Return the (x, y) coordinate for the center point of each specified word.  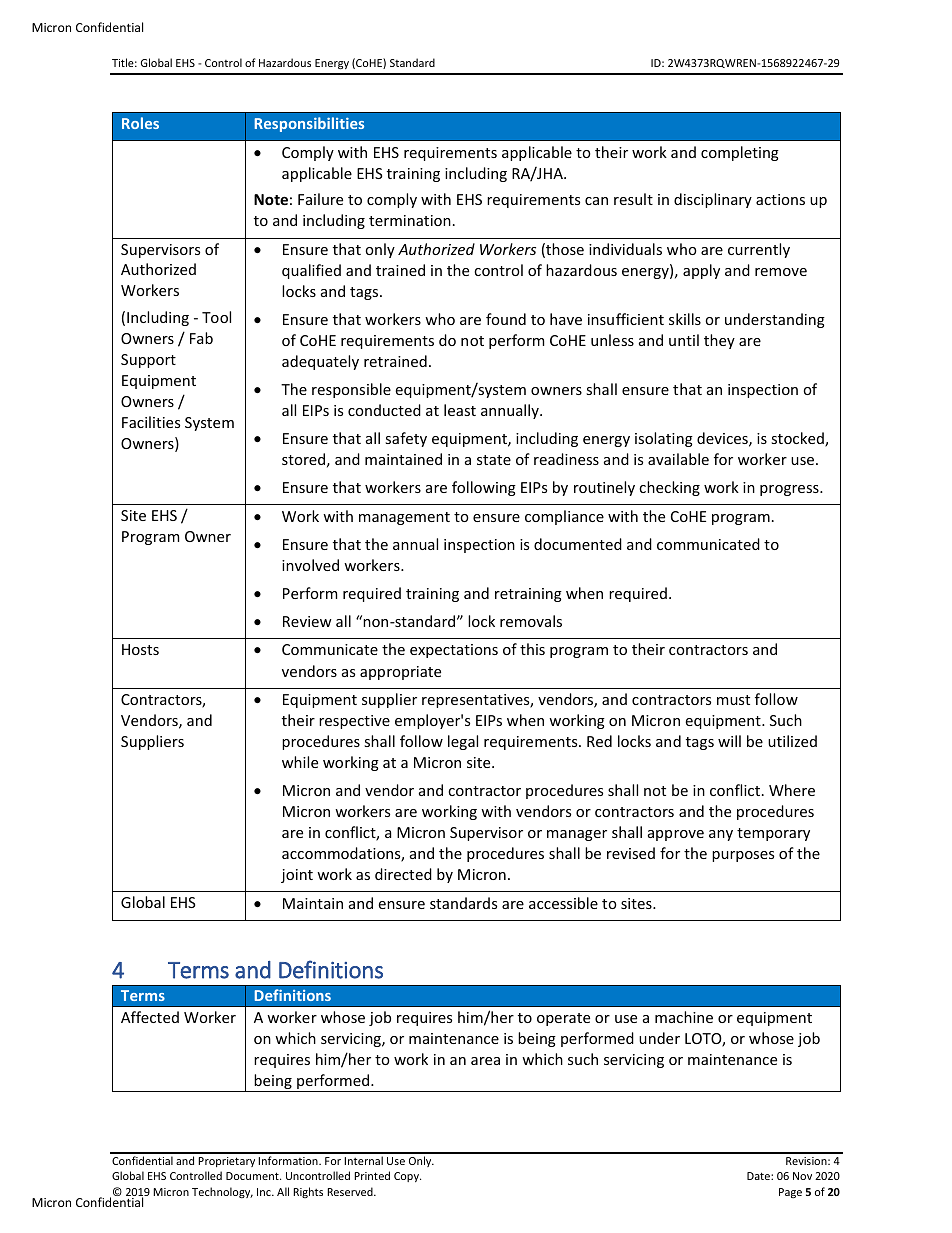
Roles (140, 123)
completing (740, 153)
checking (669, 488)
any (721, 835)
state (494, 460)
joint (297, 876)
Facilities (151, 422)
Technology (222, 1192)
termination (410, 220)
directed (403, 874)
